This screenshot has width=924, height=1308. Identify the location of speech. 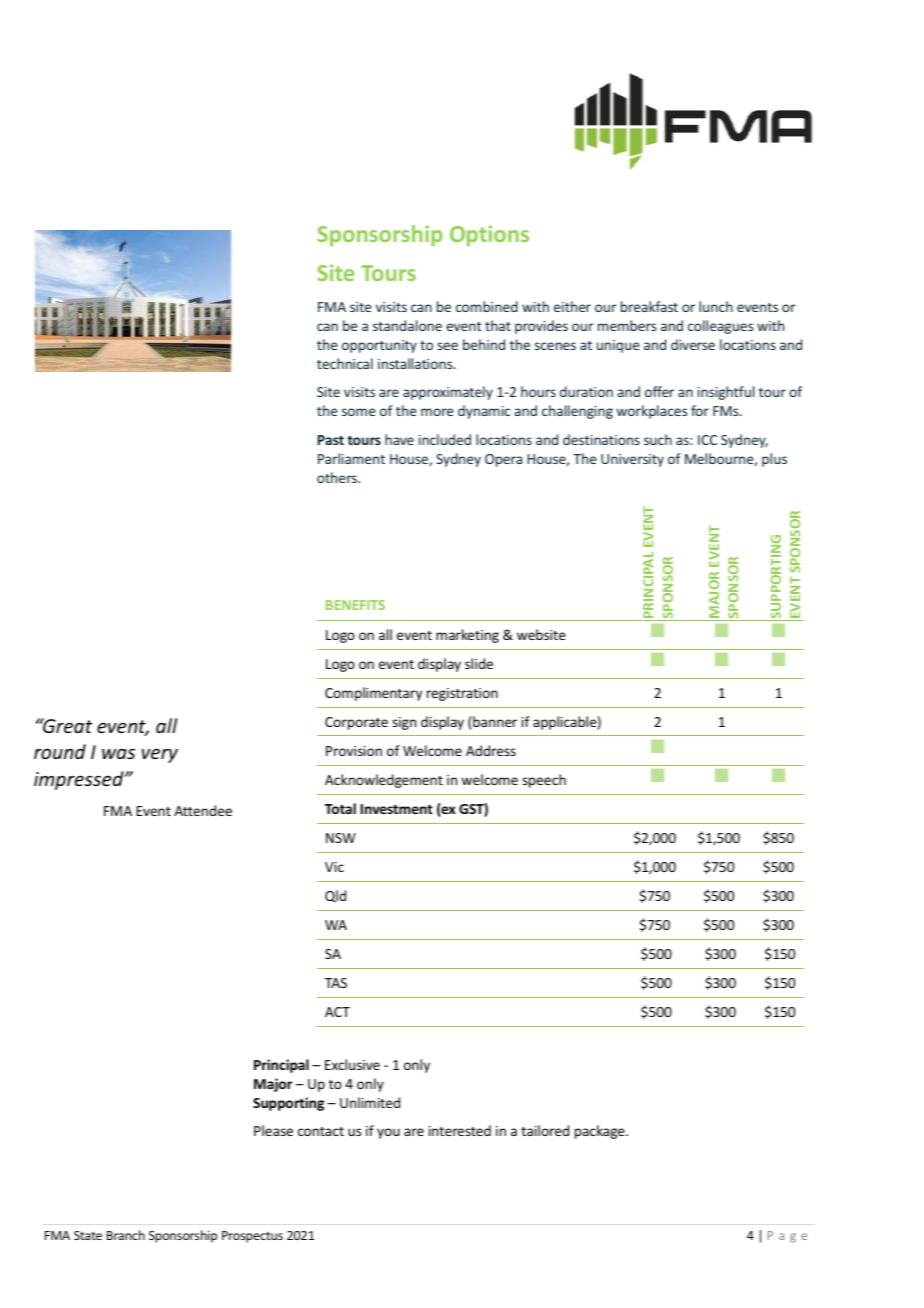
(544, 781).
